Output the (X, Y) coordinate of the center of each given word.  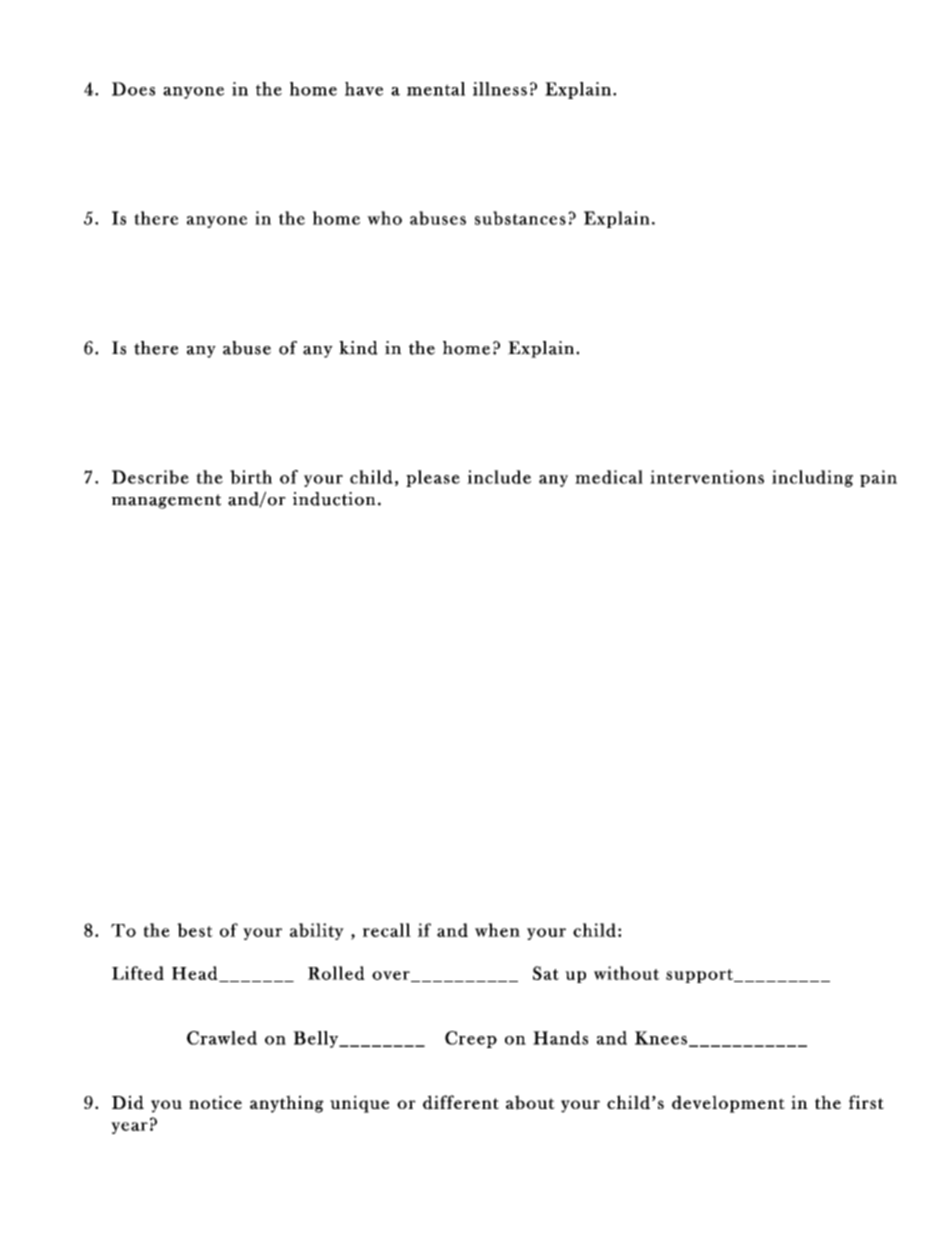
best (195, 930)
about (530, 1102)
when (497, 930)
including (812, 478)
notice (215, 1102)
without (626, 973)
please (433, 478)
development (728, 1104)
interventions (707, 477)
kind (358, 348)
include (499, 477)
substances (520, 218)
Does (133, 89)
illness (500, 89)
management (166, 501)
